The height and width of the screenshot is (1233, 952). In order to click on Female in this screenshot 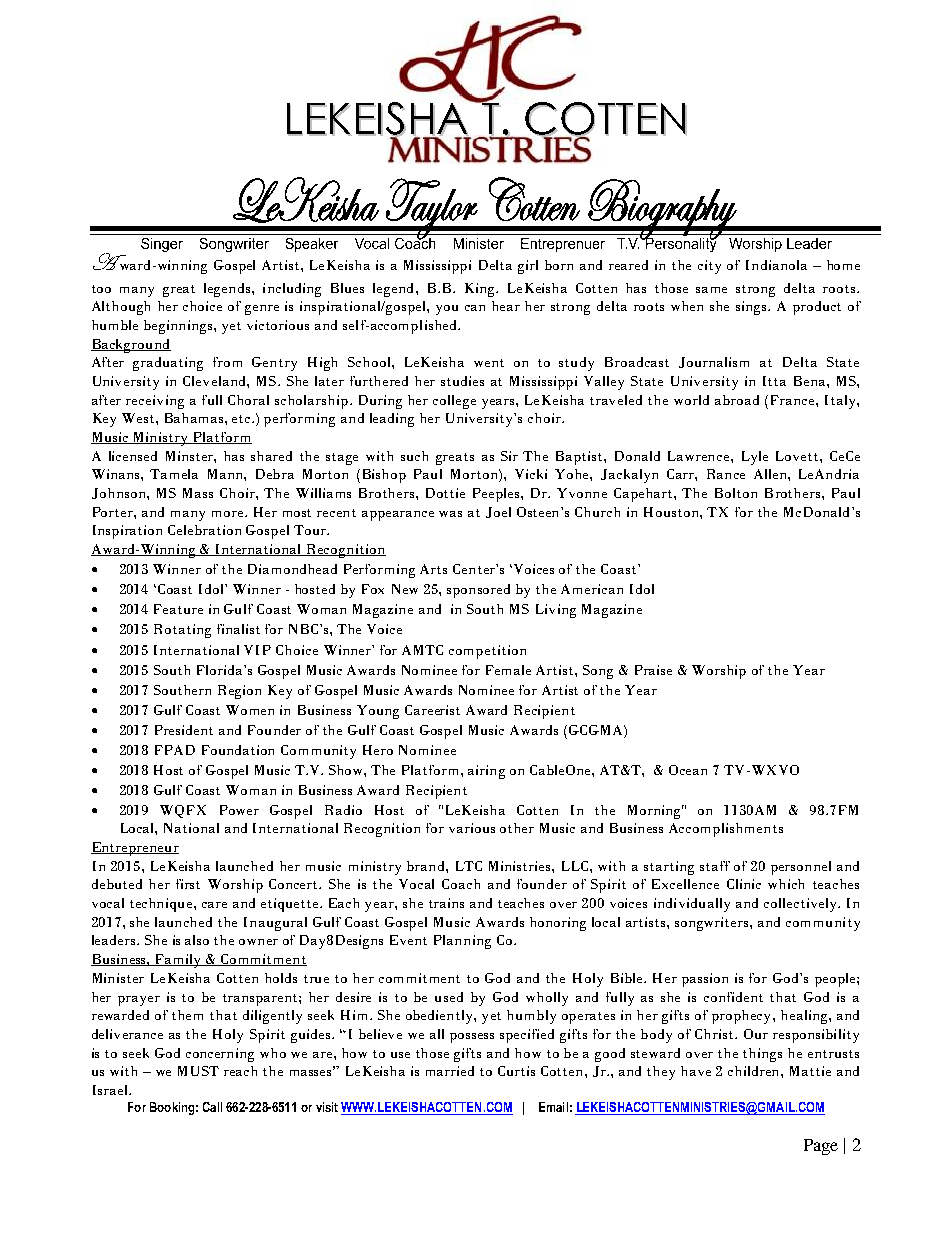, I will do `click(508, 670)`.
